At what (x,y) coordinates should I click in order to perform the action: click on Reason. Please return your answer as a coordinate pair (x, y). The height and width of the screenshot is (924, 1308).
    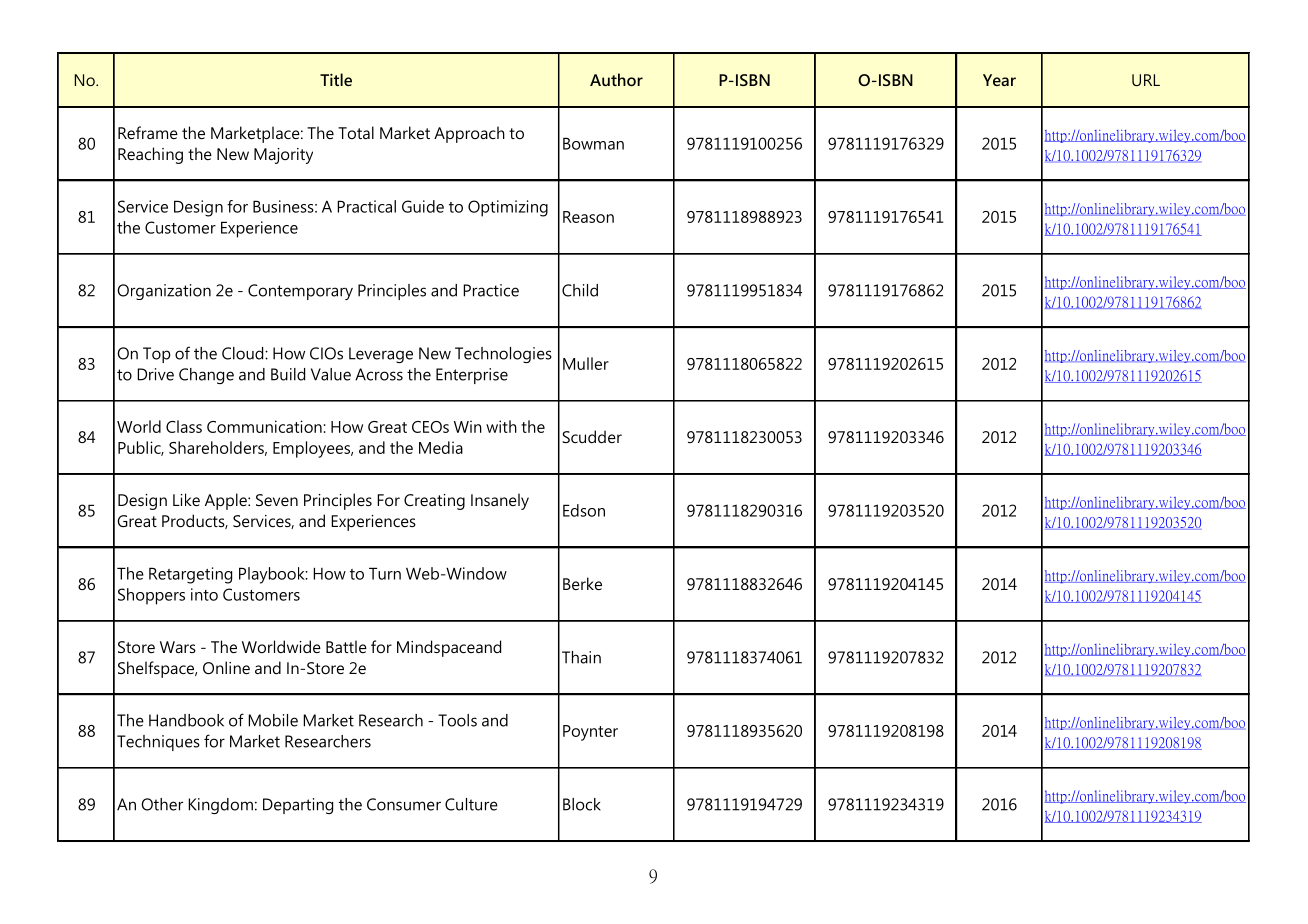
    Looking at the image, I should click on (588, 217).
